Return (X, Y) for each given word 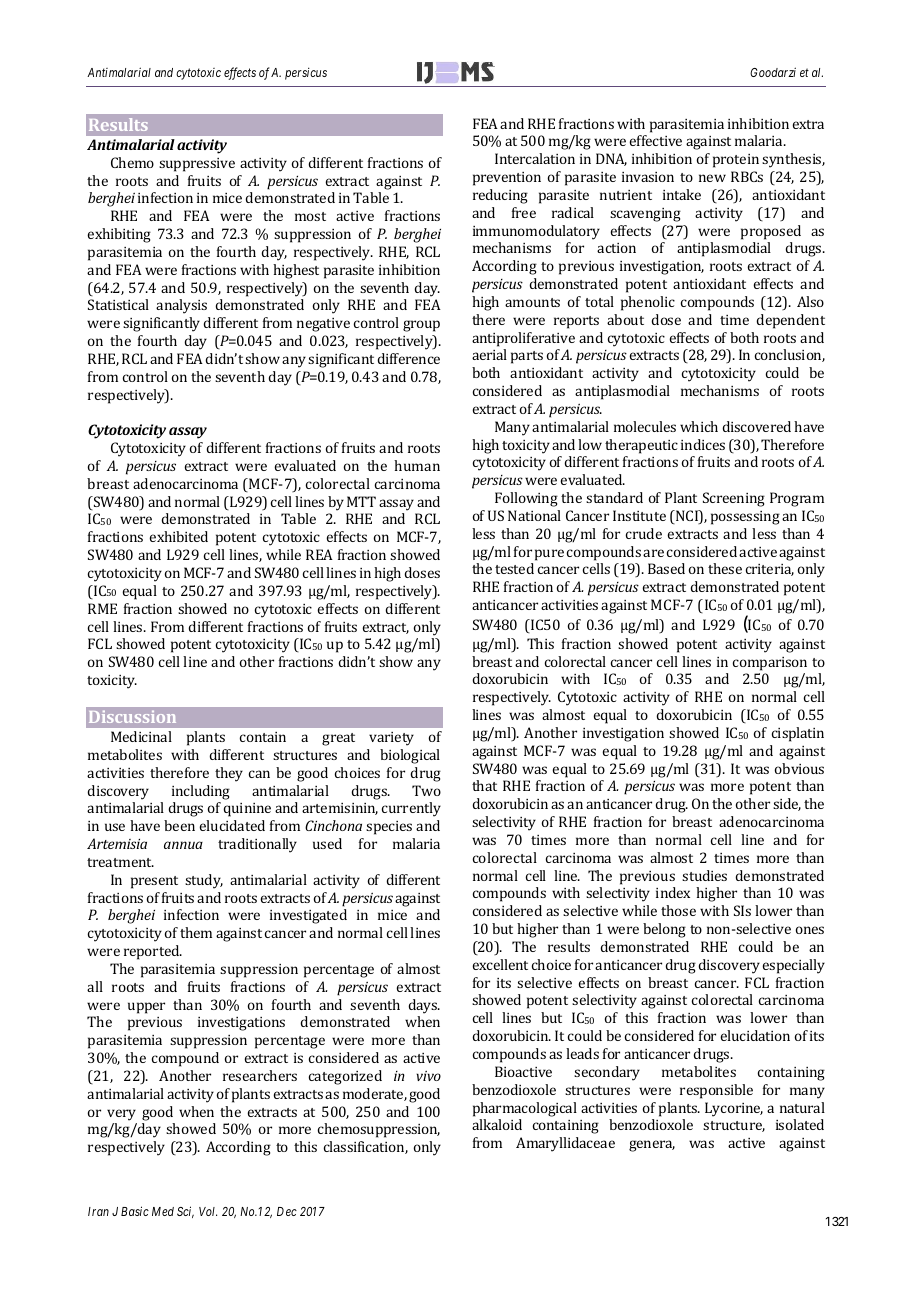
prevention (507, 179)
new (712, 178)
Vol (208, 1211)
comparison (770, 664)
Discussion (132, 717)
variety (391, 739)
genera (652, 1146)
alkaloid (497, 1124)
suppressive (197, 165)
